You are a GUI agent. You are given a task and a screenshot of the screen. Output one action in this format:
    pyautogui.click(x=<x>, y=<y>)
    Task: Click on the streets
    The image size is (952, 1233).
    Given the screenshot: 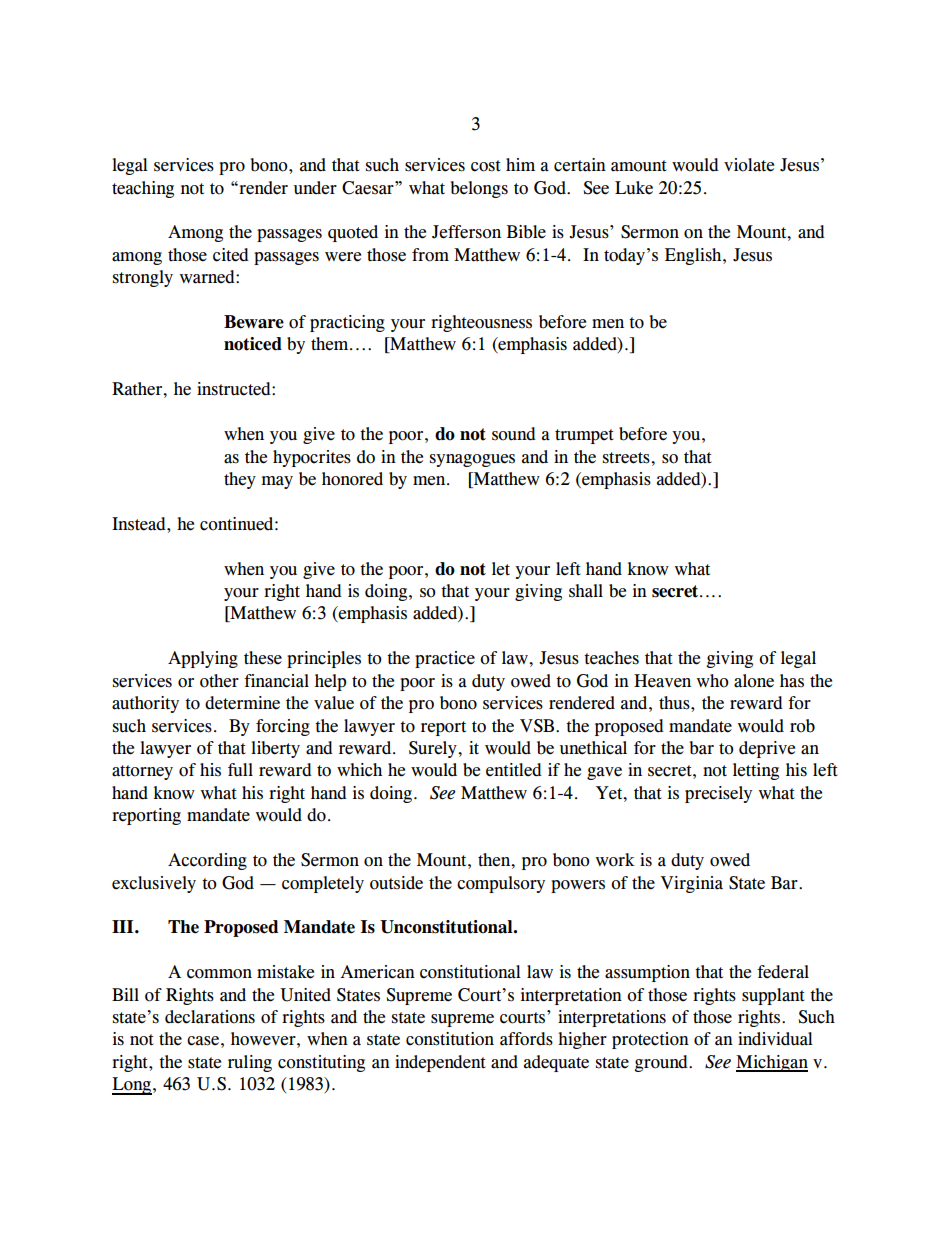 What is the action you would take?
    pyautogui.click(x=627, y=458)
